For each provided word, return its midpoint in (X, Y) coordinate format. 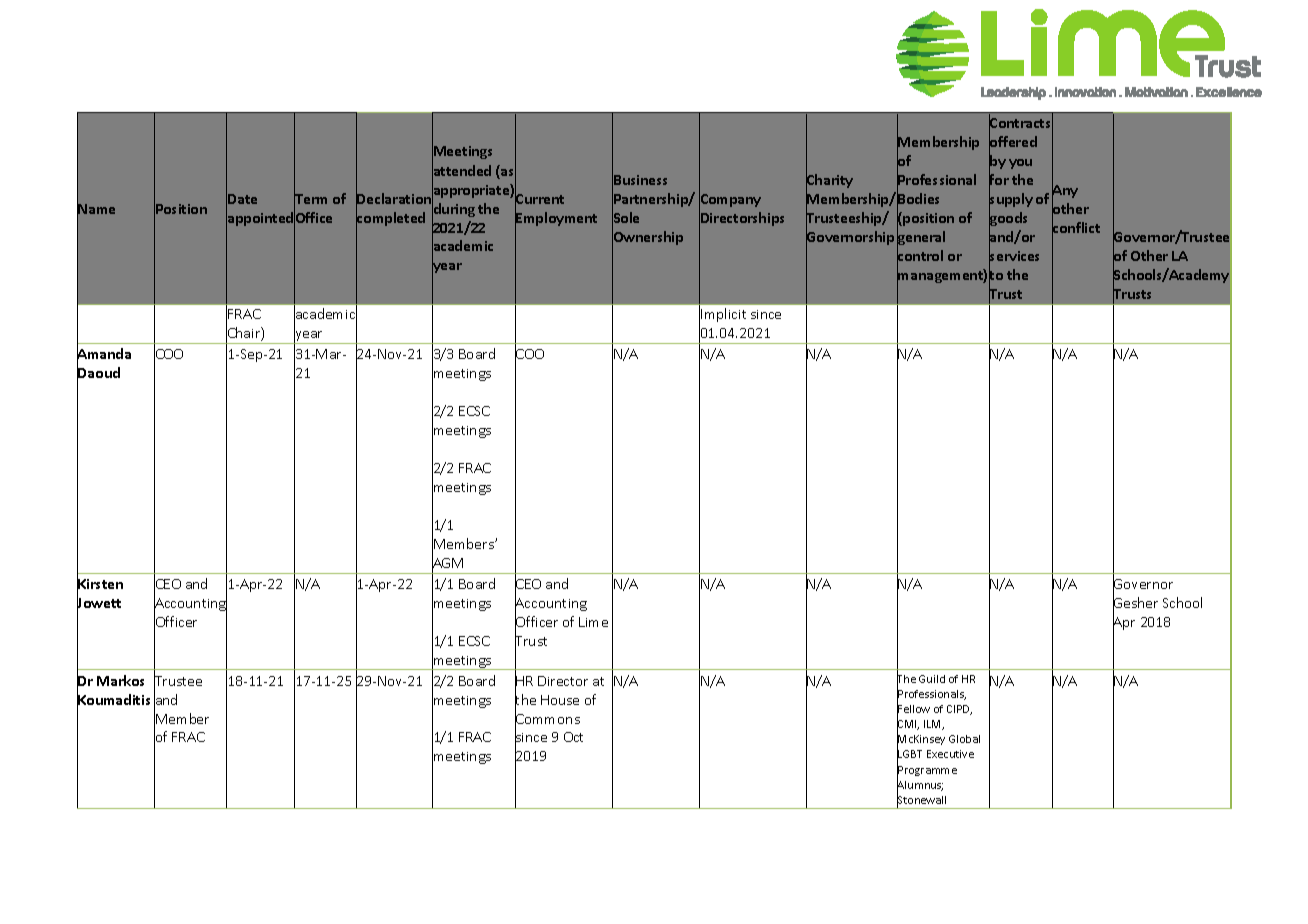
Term (310, 199)
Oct (573, 737)
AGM (447, 563)
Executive (950, 754)
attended (461, 171)
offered (1013, 142)
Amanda (104, 354)
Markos (120, 680)
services (1014, 256)
